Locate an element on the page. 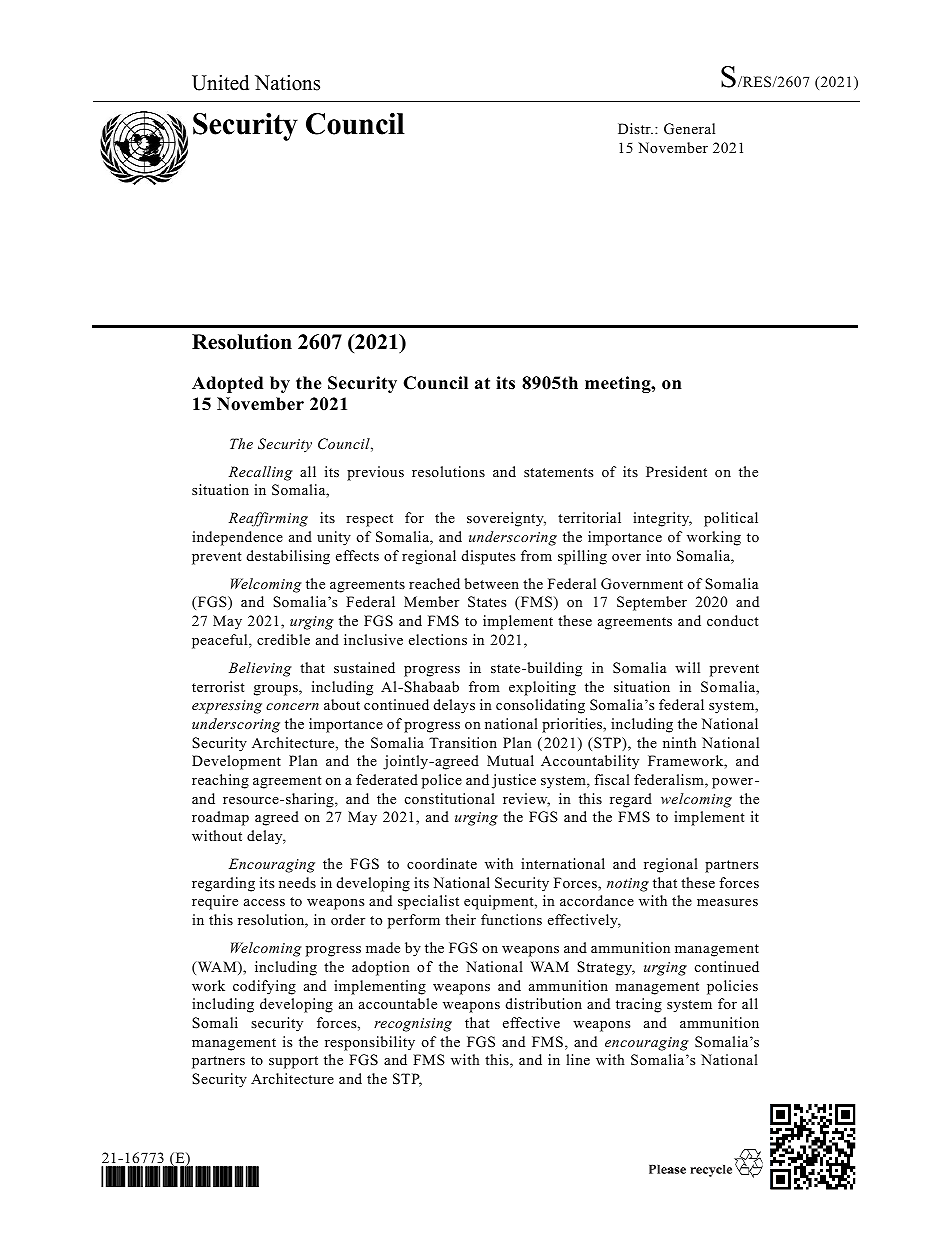 Image resolution: width=952 pixels, height=1233 pixels. Nations is located at coordinates (287, 83).
